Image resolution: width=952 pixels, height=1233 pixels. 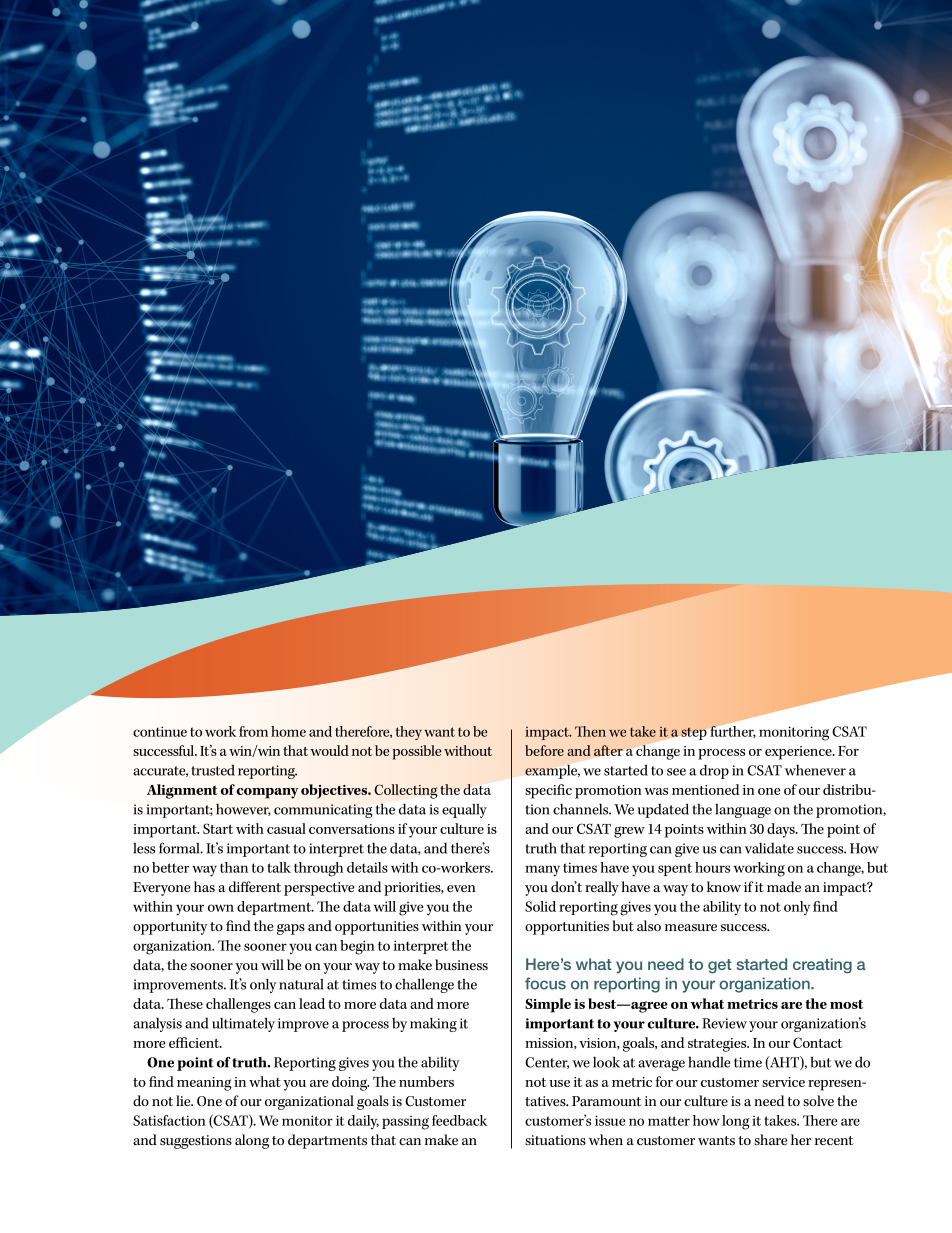 What do you see at coordinates (542, 871) in the screenshot?
I see `many` at bounding box center [542, 871].
